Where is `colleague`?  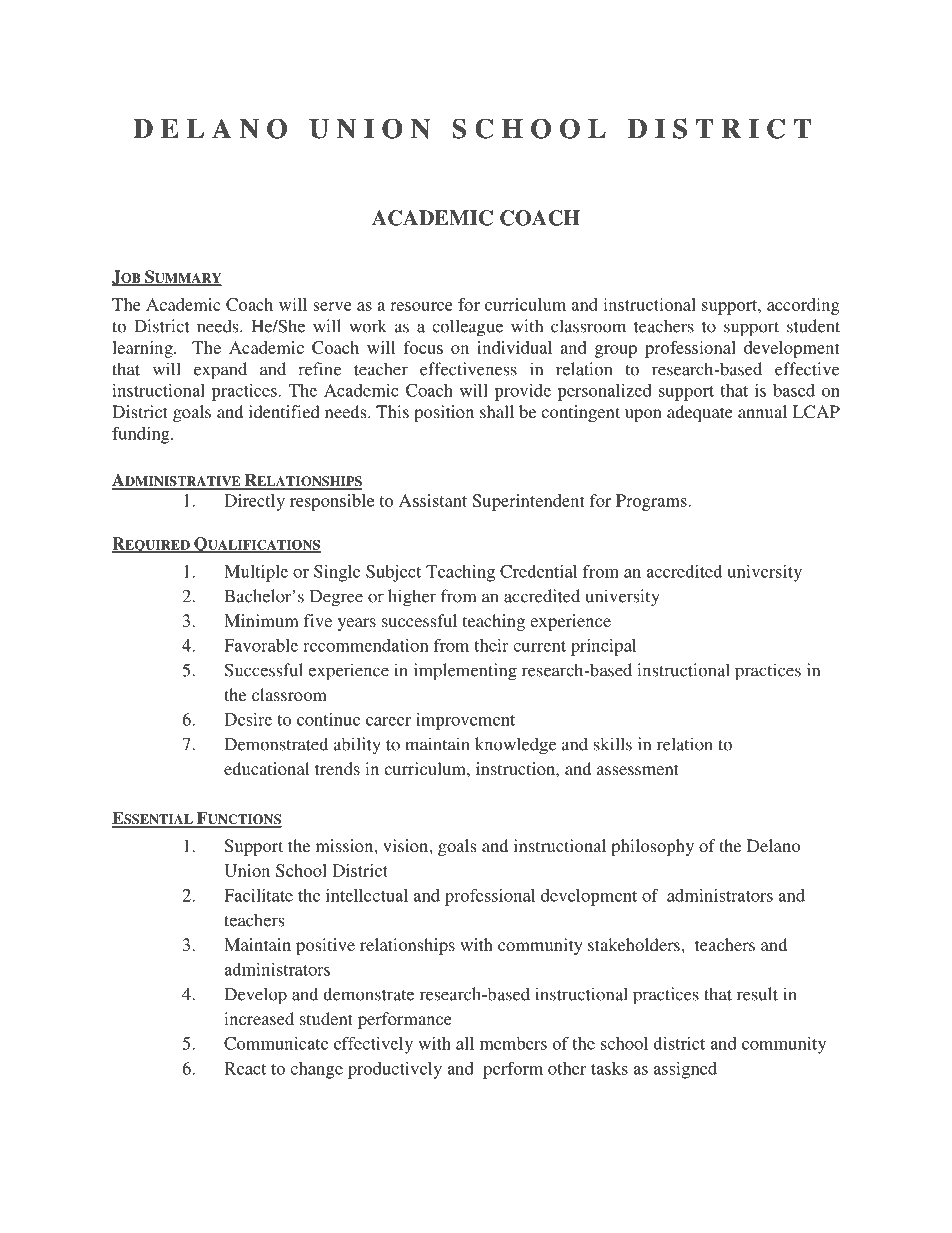
colleague is located at coordinates (467, 328).
